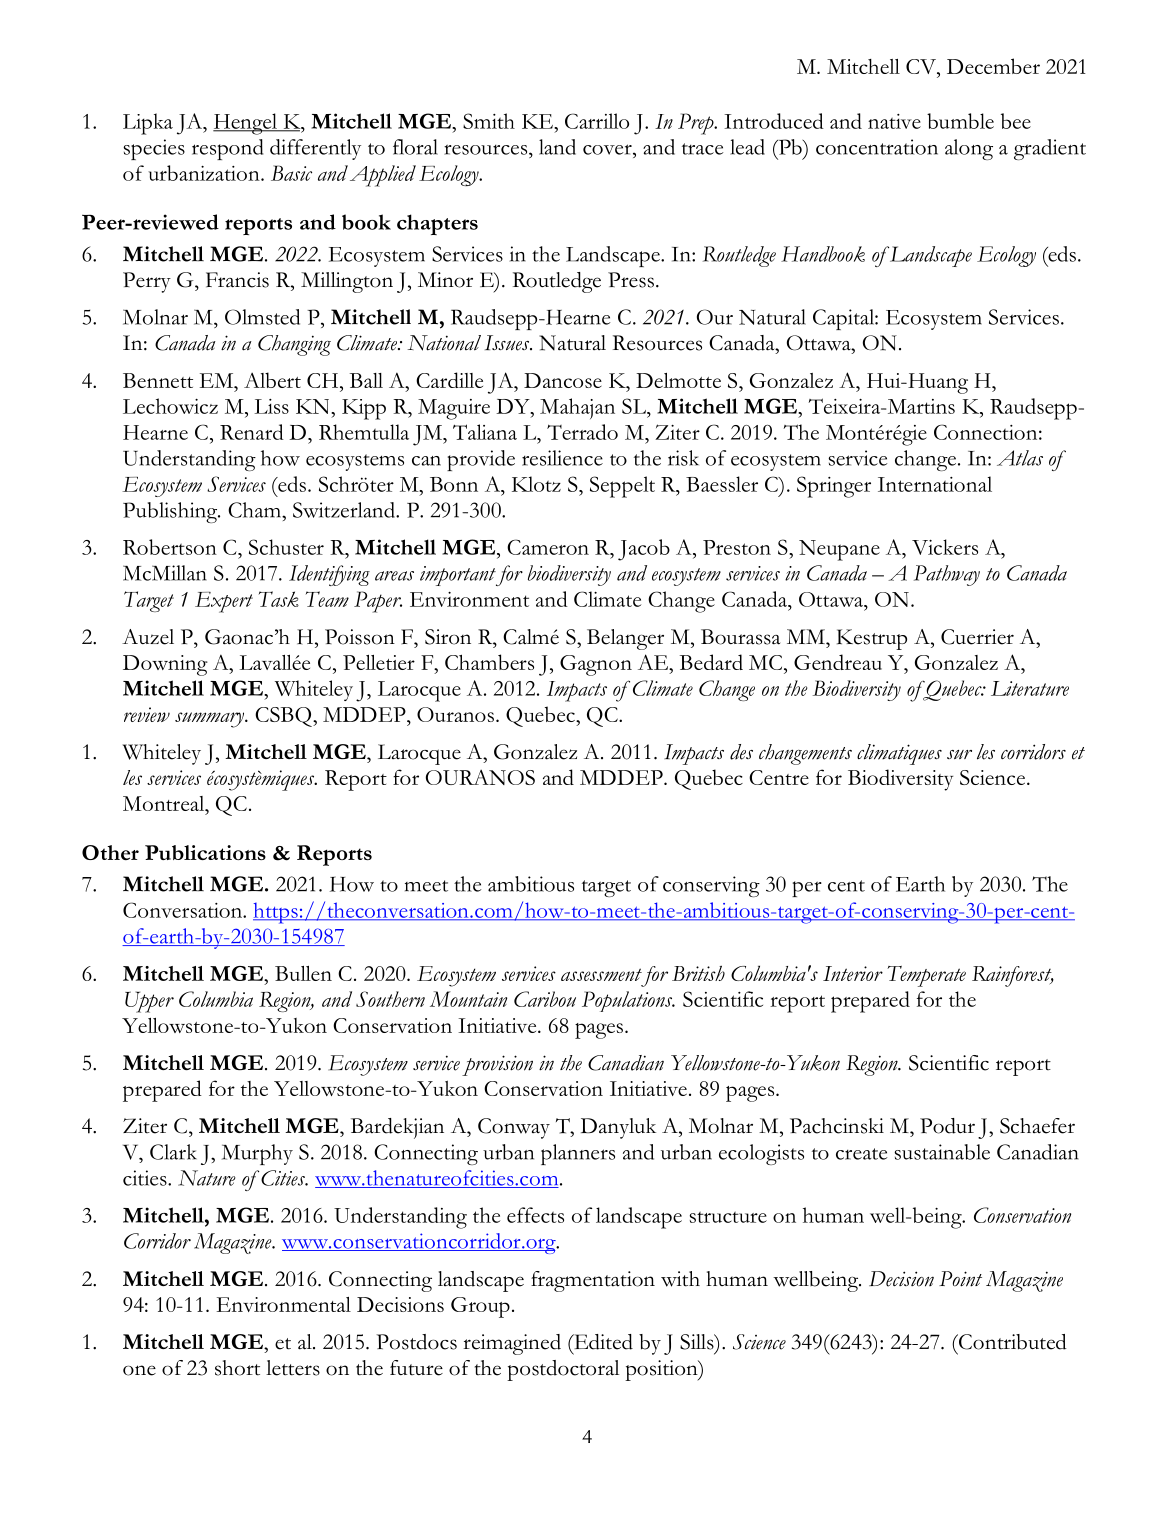 This image has width=1175, height=1520. Describe the element at coordinates (210, 720) in the image. I see `summary` at that location.
